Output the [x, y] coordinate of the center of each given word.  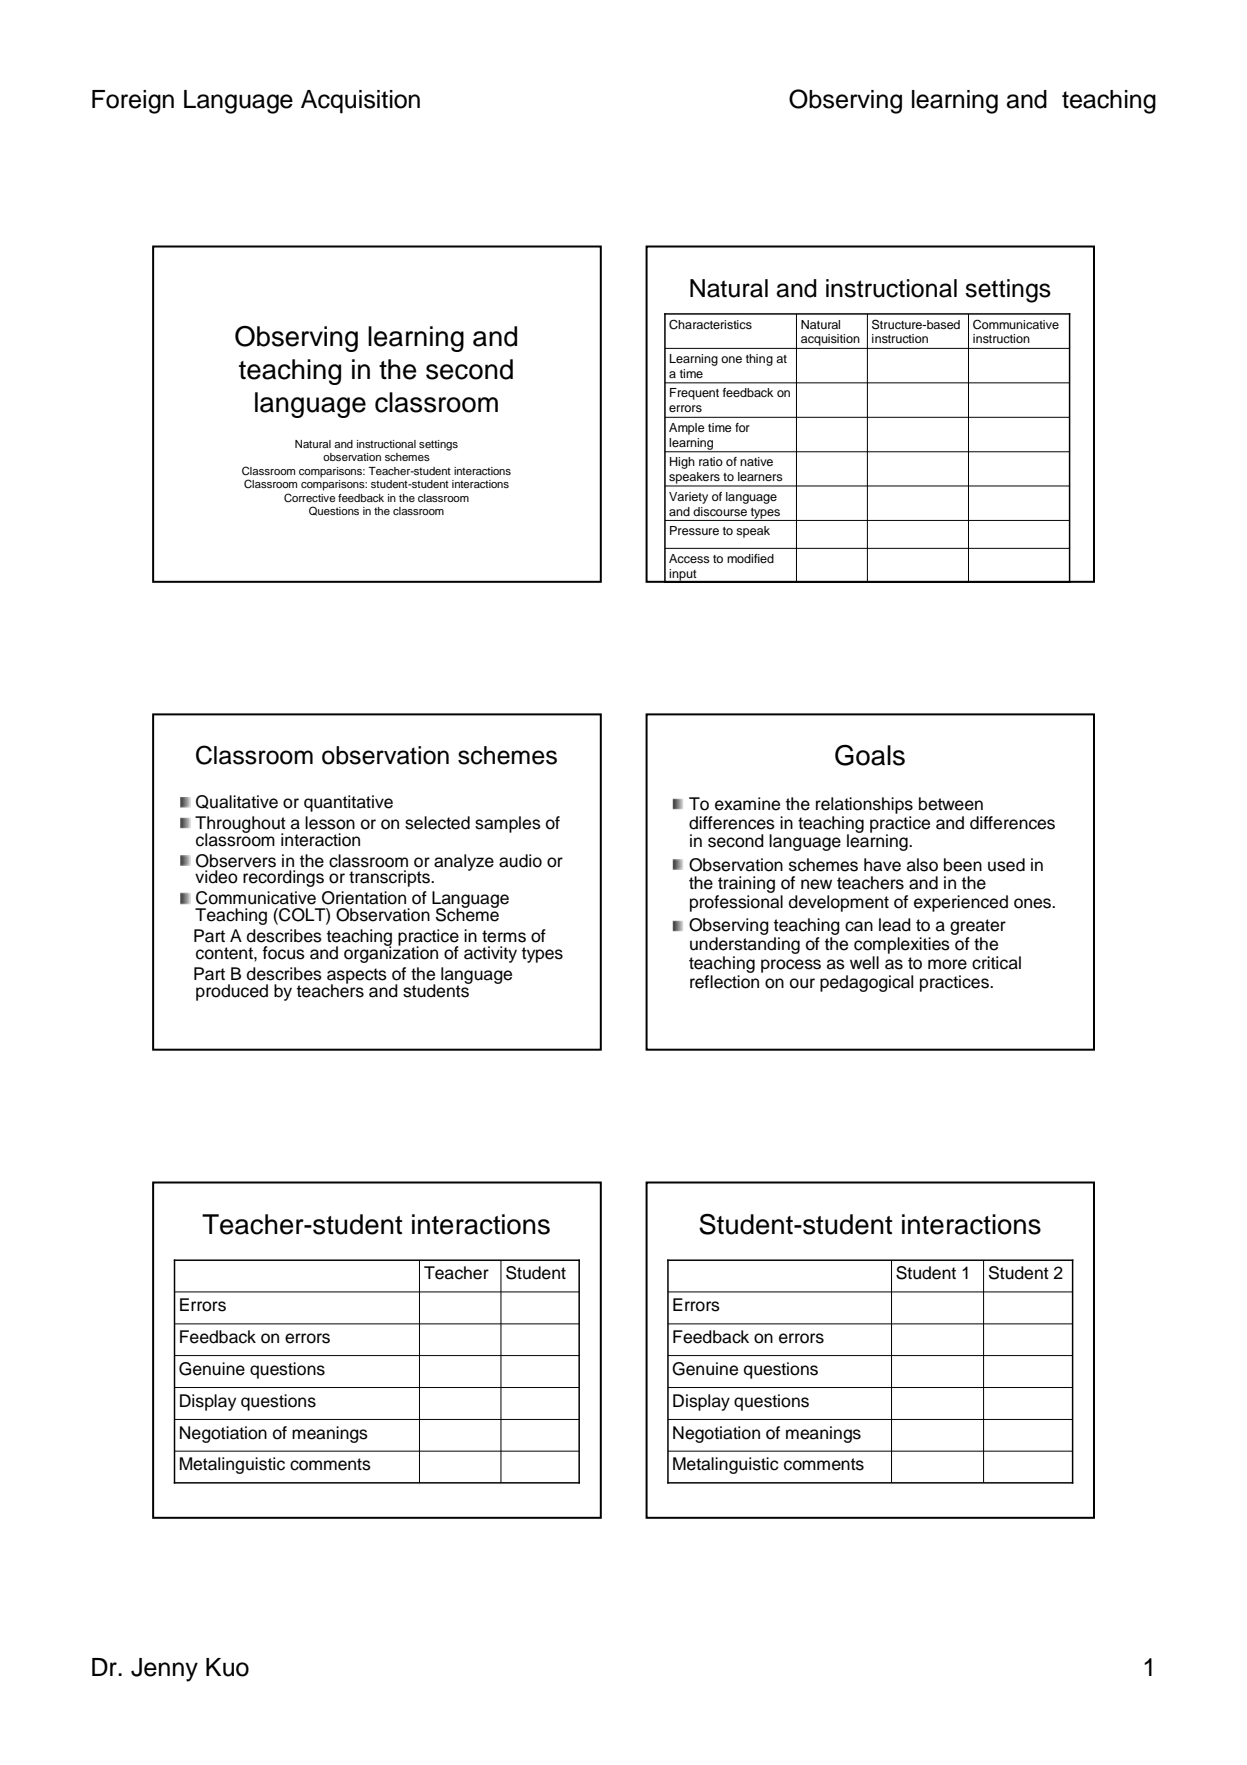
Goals [870, 755]
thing [759, 360]
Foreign [133, 102]
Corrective [310, 498]
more [947, 964]
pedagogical [866, 983]
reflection [724, 982]
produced [232, 992]
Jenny [164, 1670]
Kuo [227, 1667]
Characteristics [710, 324]
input [683, 576]
